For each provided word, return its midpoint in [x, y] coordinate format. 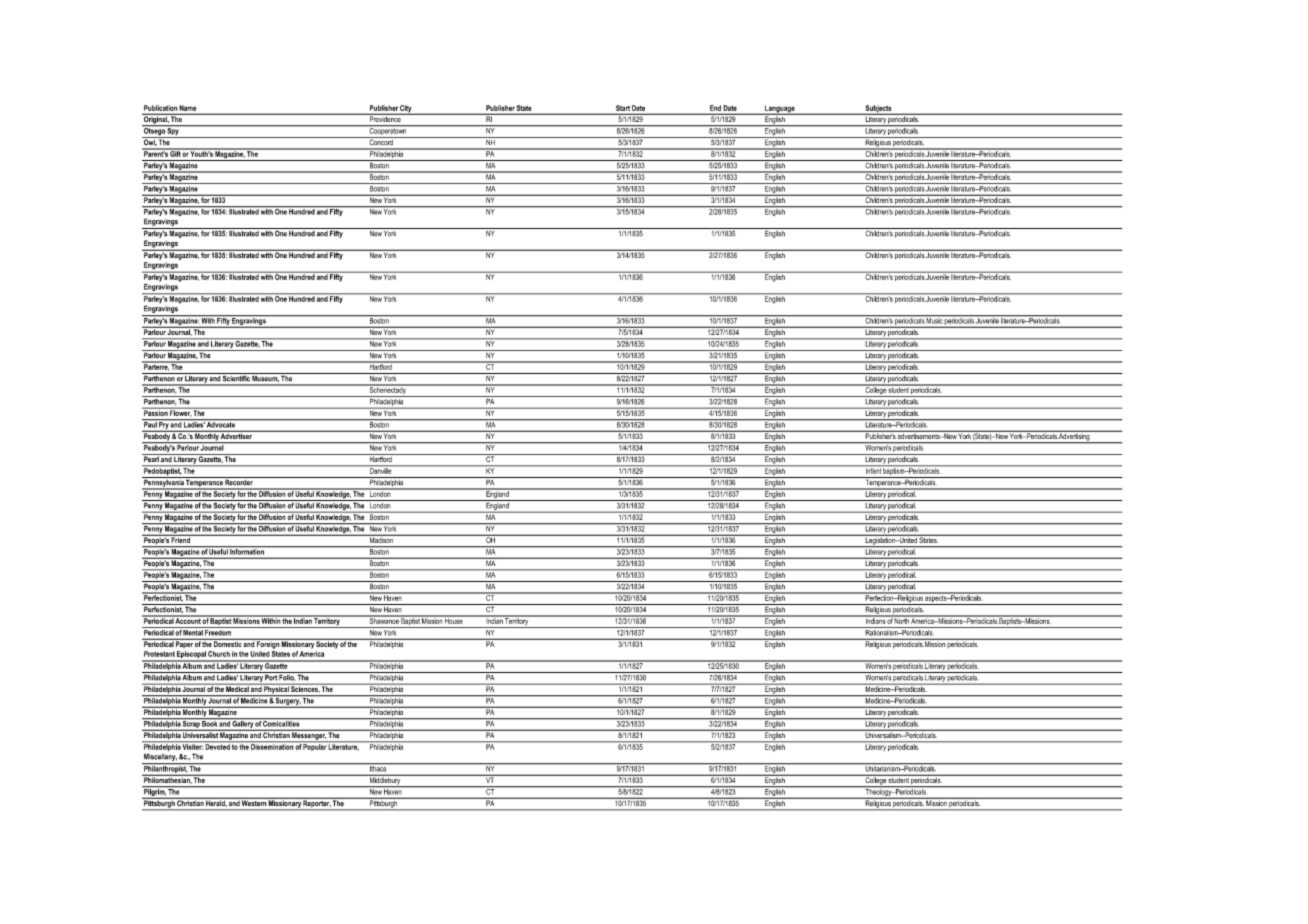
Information [247, 550]
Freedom [218, 631]
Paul [150, 423]
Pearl [151, 458]
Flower [180, 412]
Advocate [221, 423]
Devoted [217, 746]
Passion [155, 412]
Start [623, 108]
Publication [160, 108]
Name [188, 108]
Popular [315, 746]
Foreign [268, 644]
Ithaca [378, 767]
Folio [287, 676]
